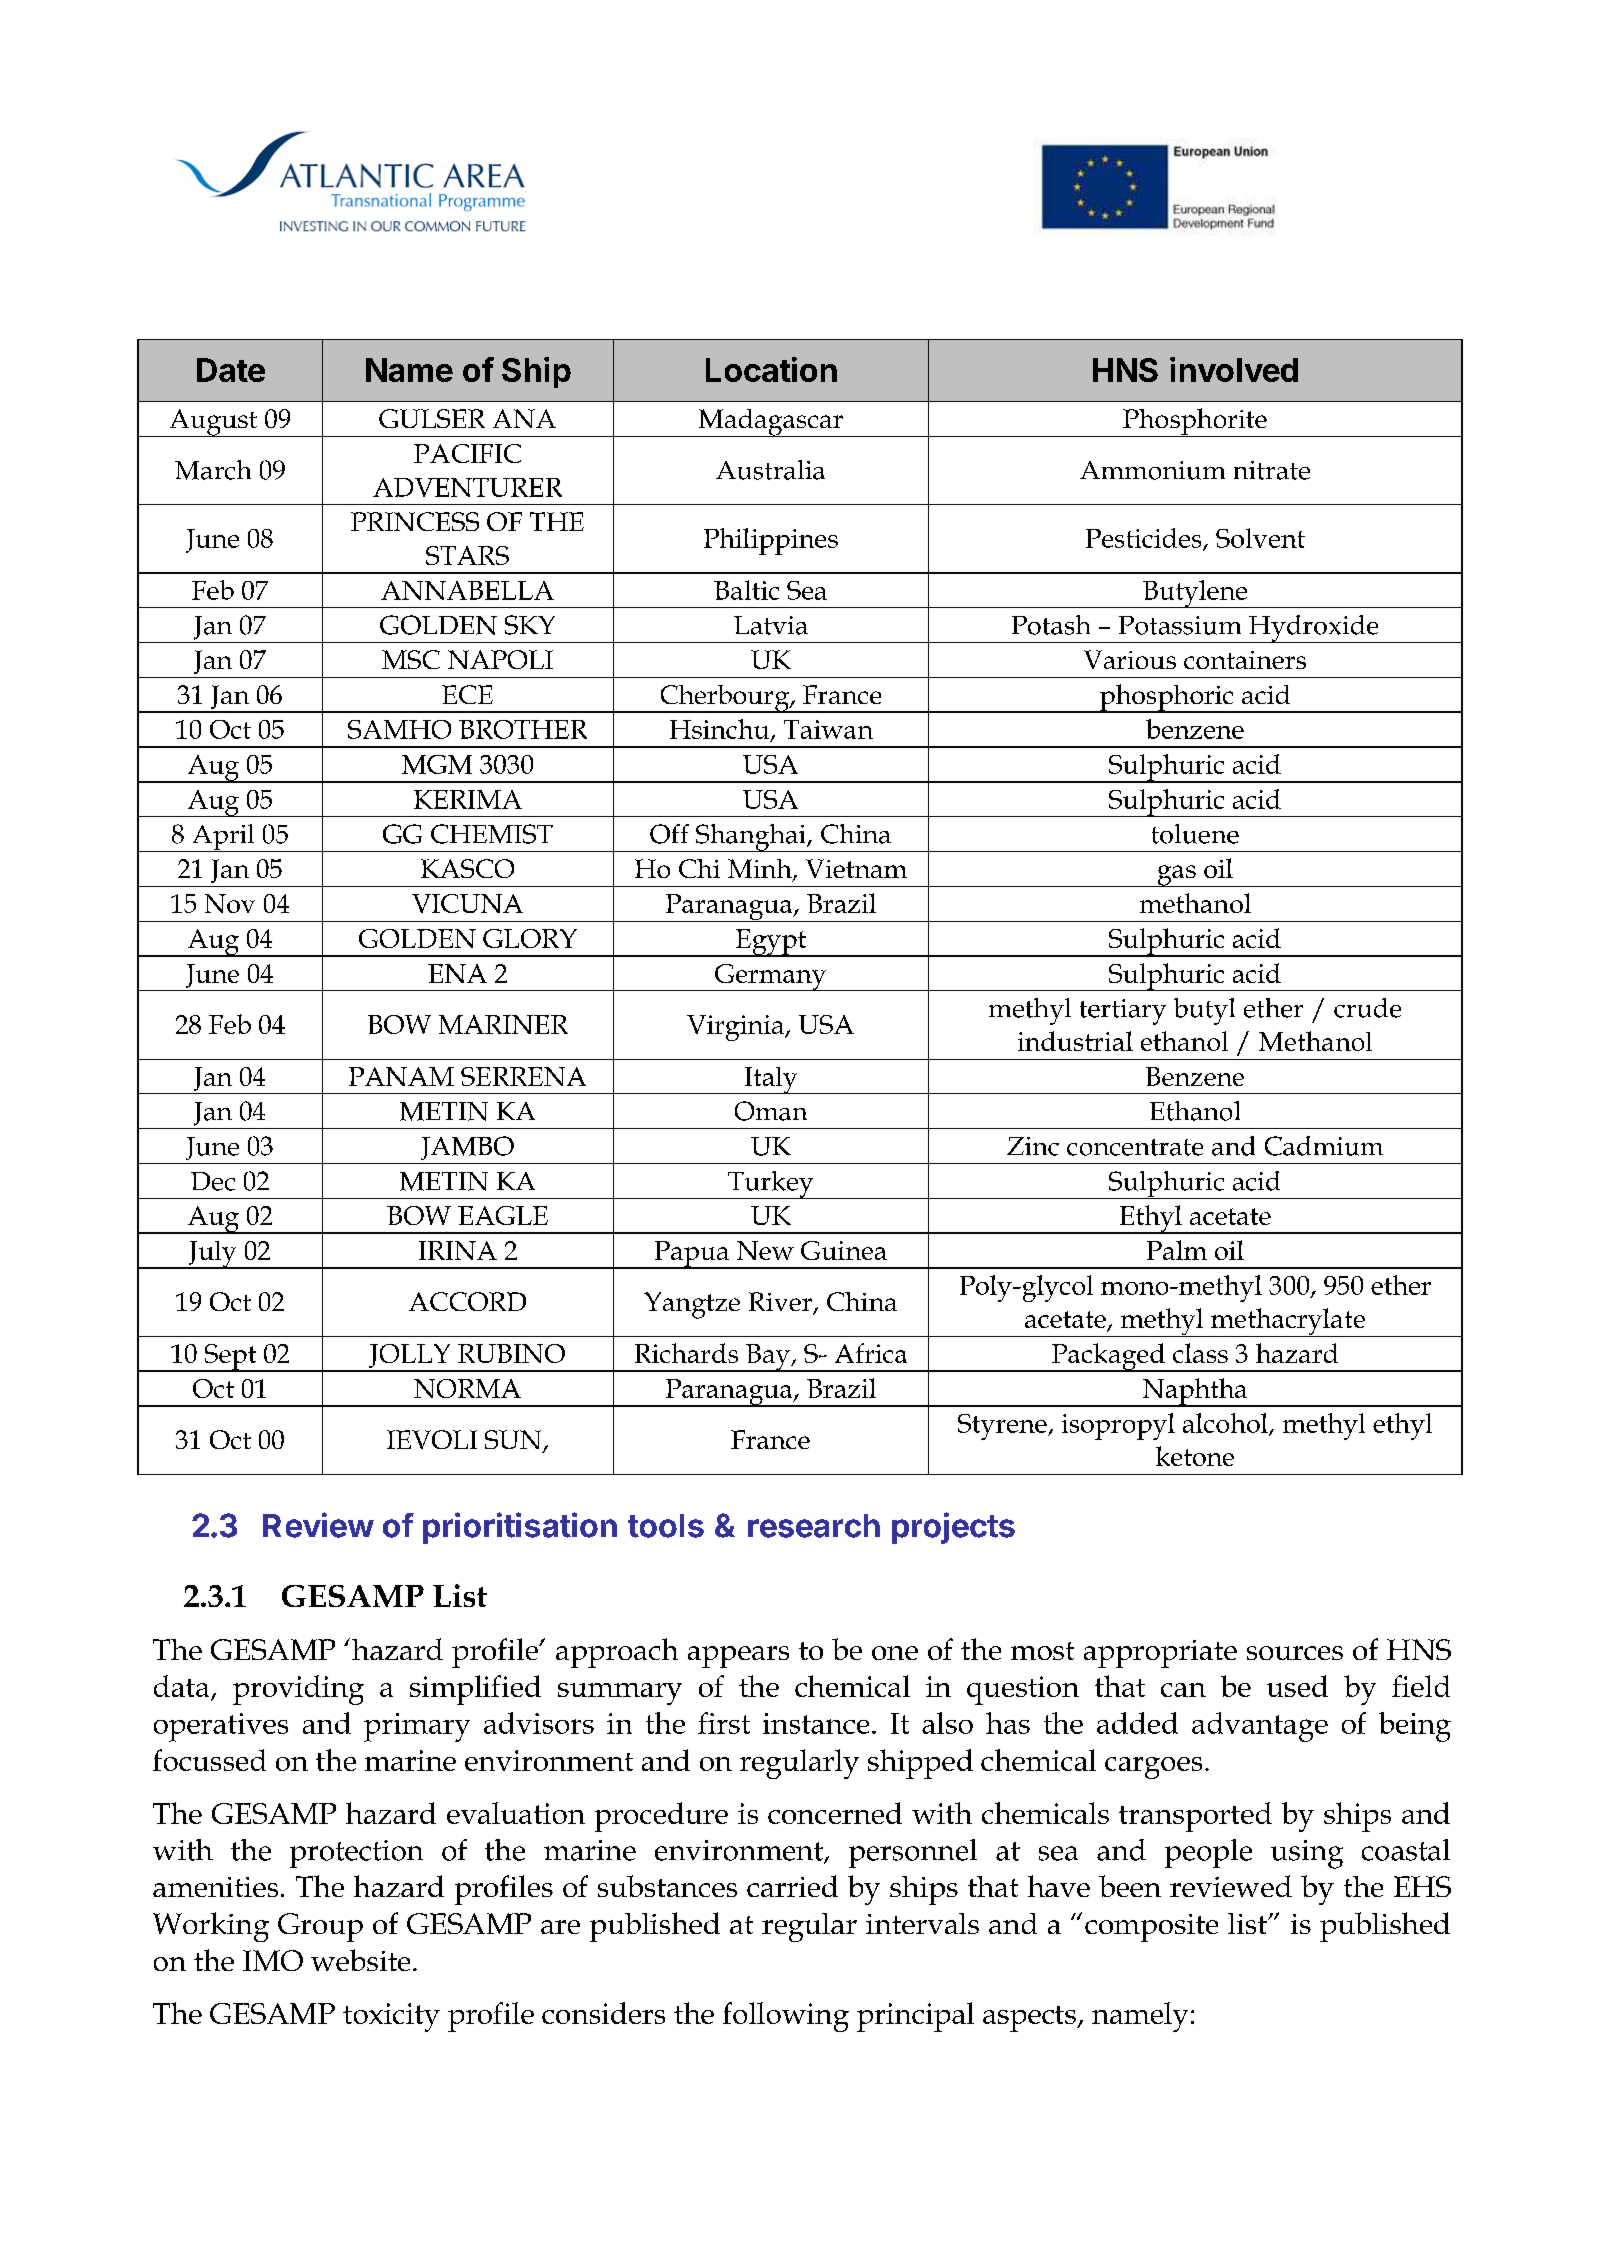 This screenshot has width=1603, height=2268. What do you see at coordinates (223, 838) in the screenshot?
I see `April` at bounding box center [223, 838].
